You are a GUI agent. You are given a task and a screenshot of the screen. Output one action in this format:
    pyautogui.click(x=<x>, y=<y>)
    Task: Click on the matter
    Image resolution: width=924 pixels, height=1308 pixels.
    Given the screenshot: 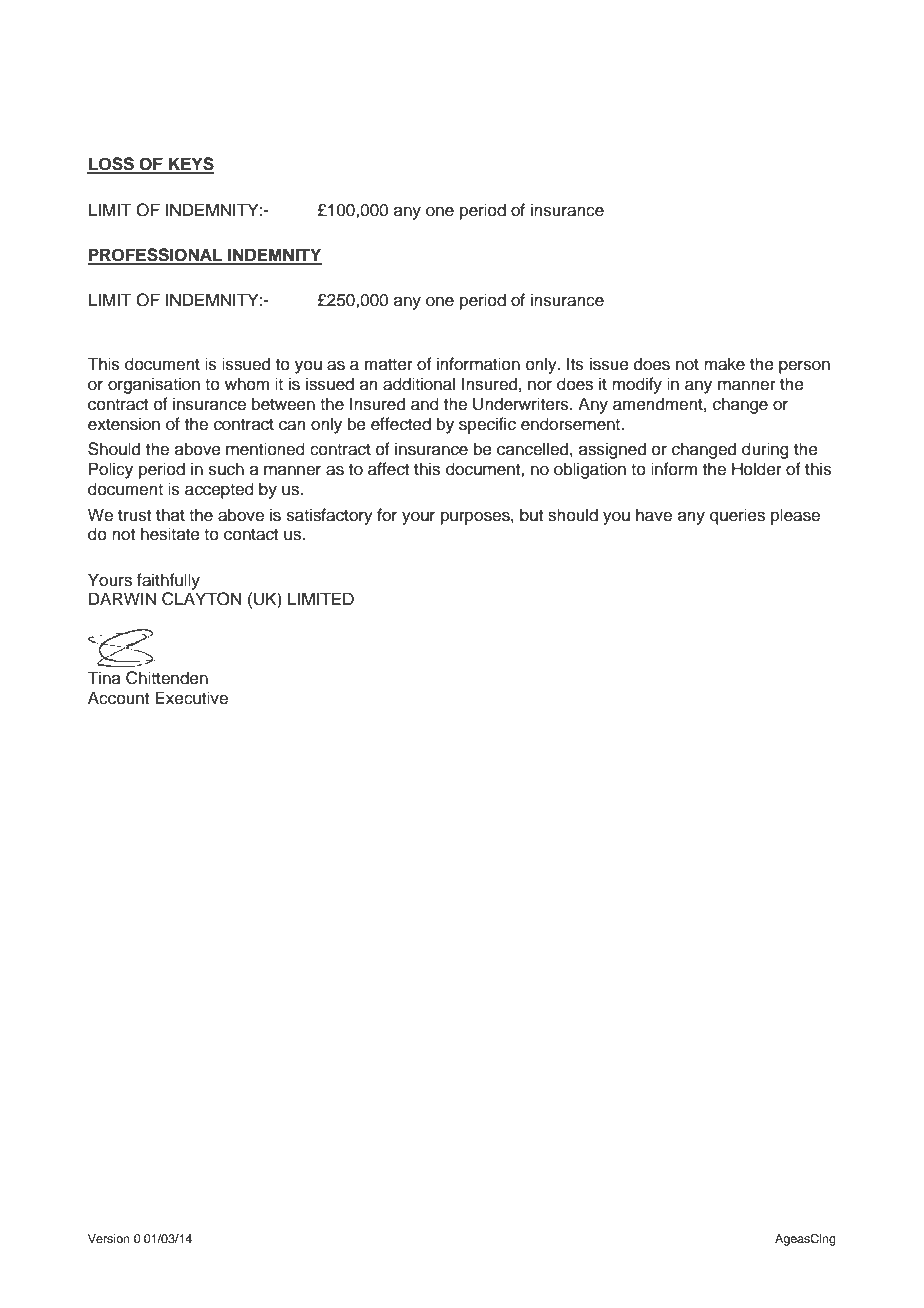 What is the action you would take?
    pyautogui.click(x=389, y=365)
